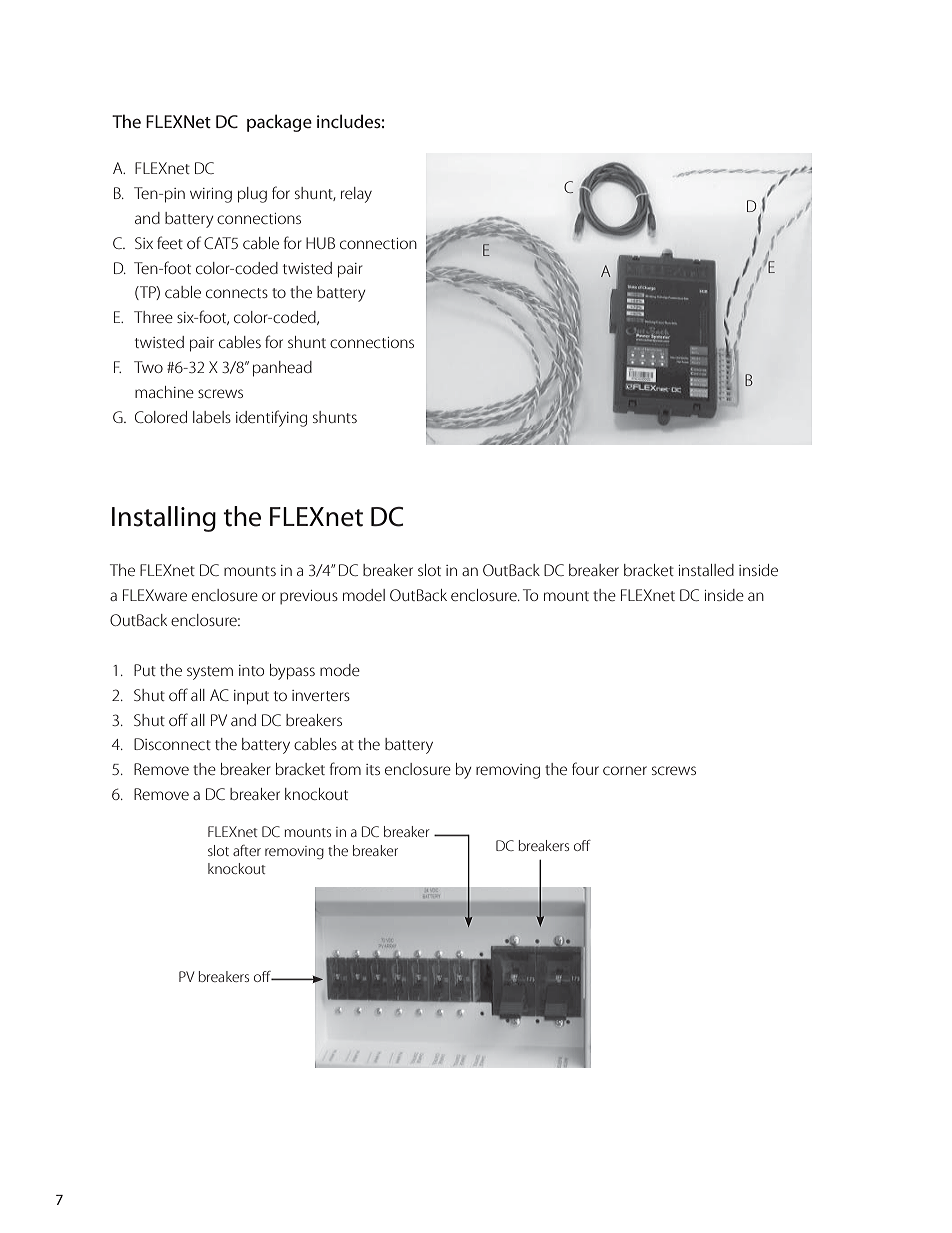 Image resolution: width=952 pixels, height=1233 pixels. Describe the element at coordinates (625, 770) in the screenshot. I see `corner` at that location.
